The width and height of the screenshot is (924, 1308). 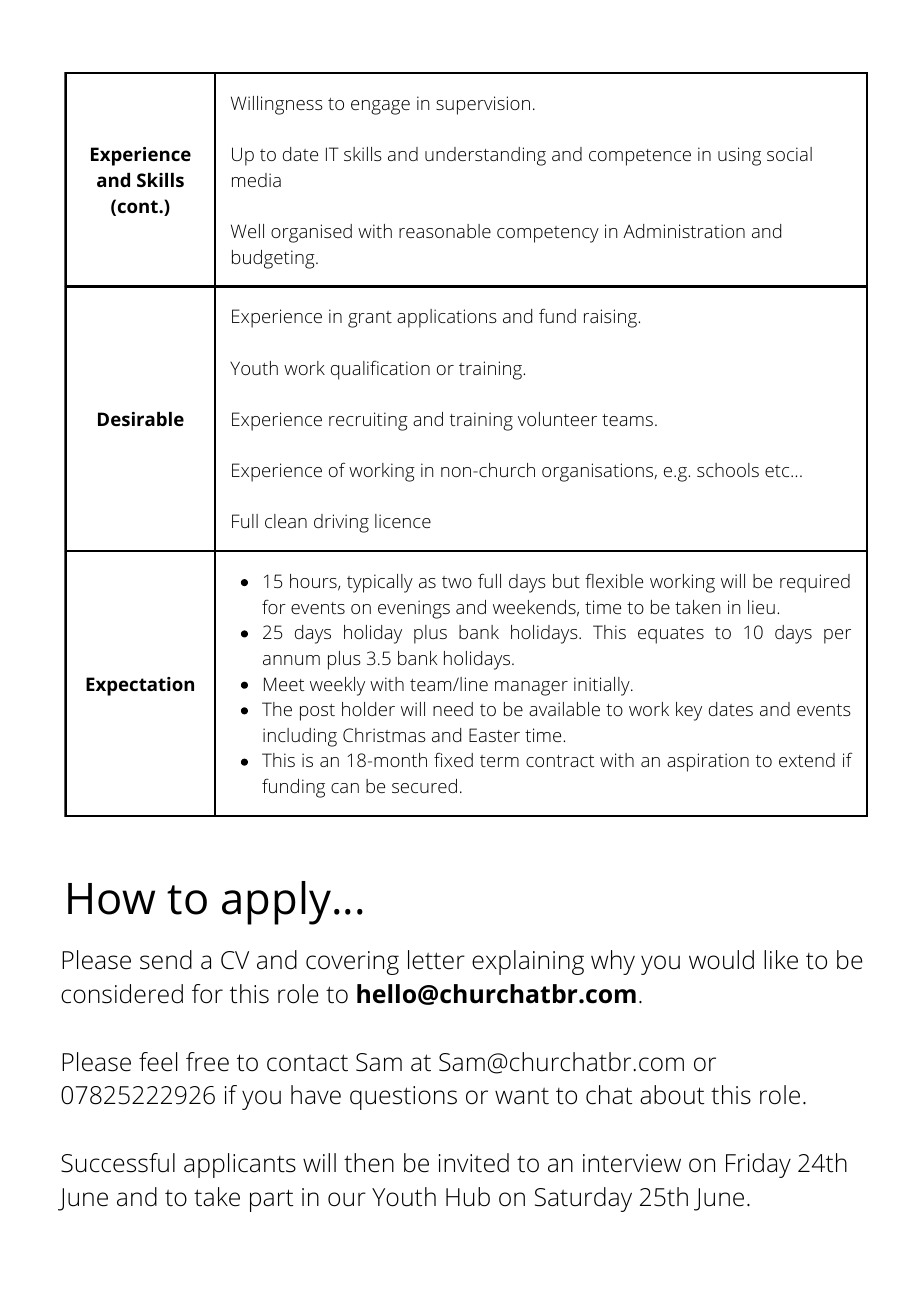 What do you see at coordinates (424, 786) in the screenshot?
I see `secured` at bounding box center [424, 786].
